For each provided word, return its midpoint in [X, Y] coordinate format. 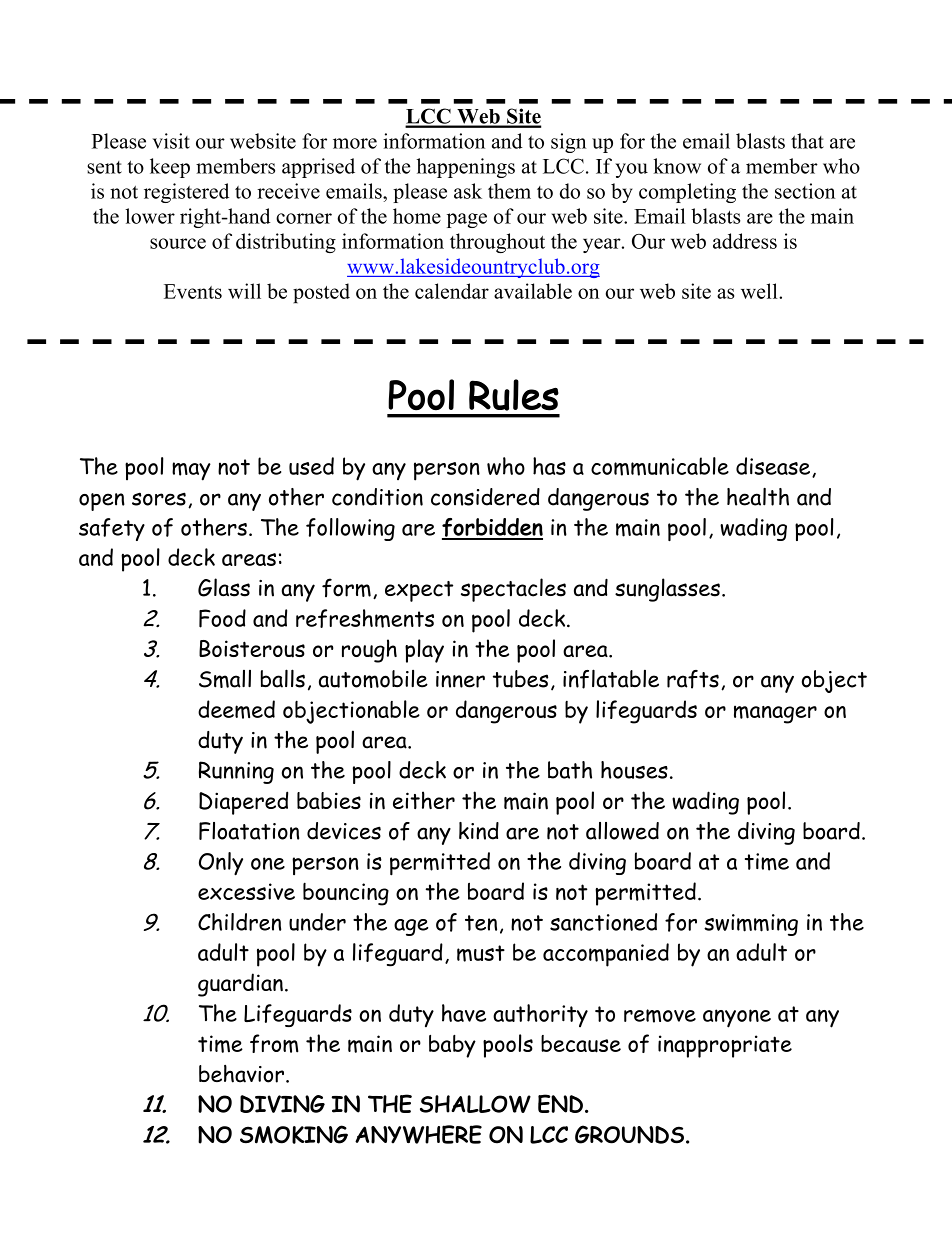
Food [222, 618]
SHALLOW [475, 1104]
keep [170, 168]
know [677, 166]
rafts [693, 679]
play [424, 651]
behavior [241, 1074]
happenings [466, 168]
